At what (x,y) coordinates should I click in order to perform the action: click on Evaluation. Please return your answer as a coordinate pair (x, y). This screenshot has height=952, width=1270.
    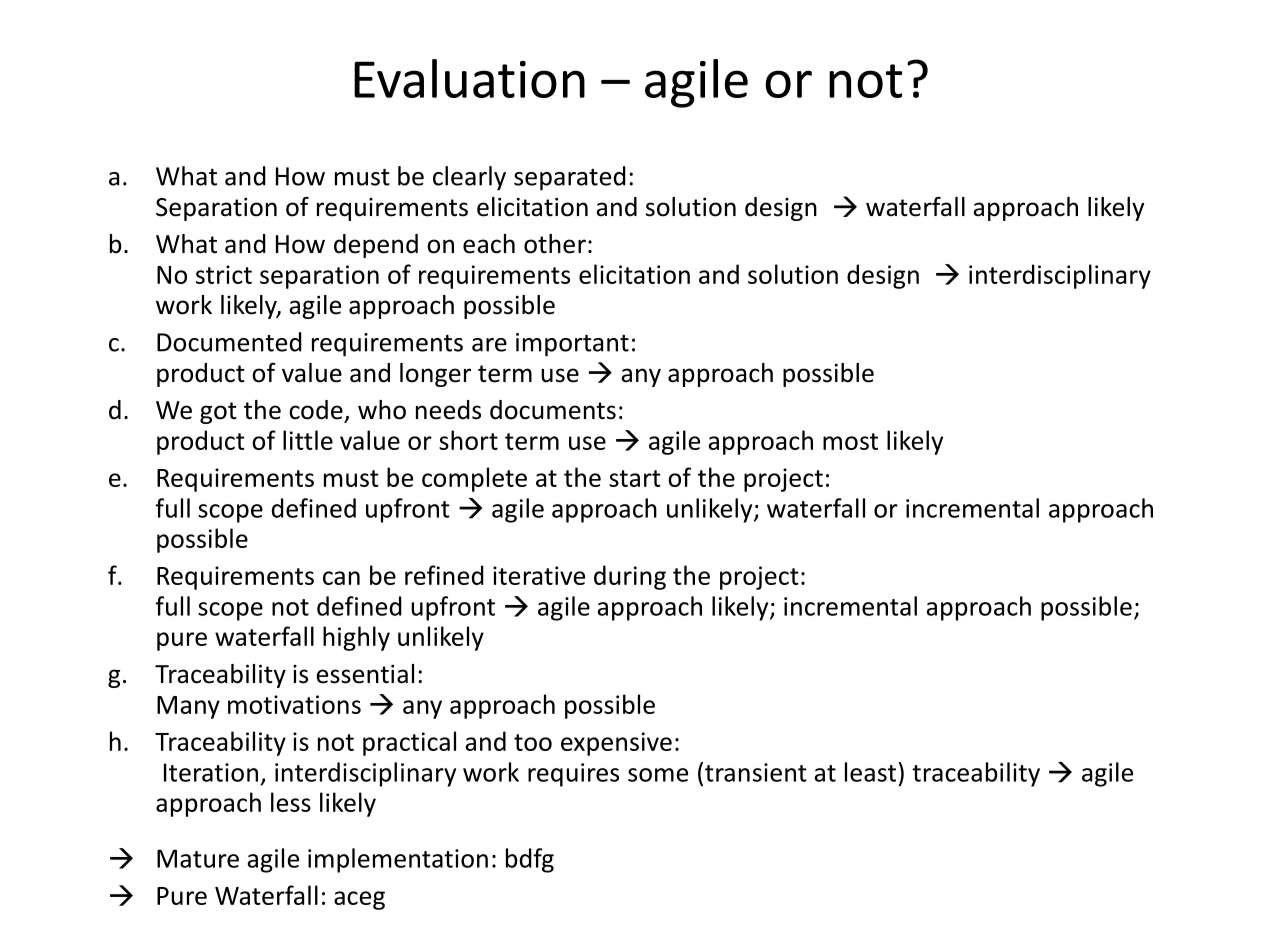
    Looking at the image, I should click on (469, 78).
